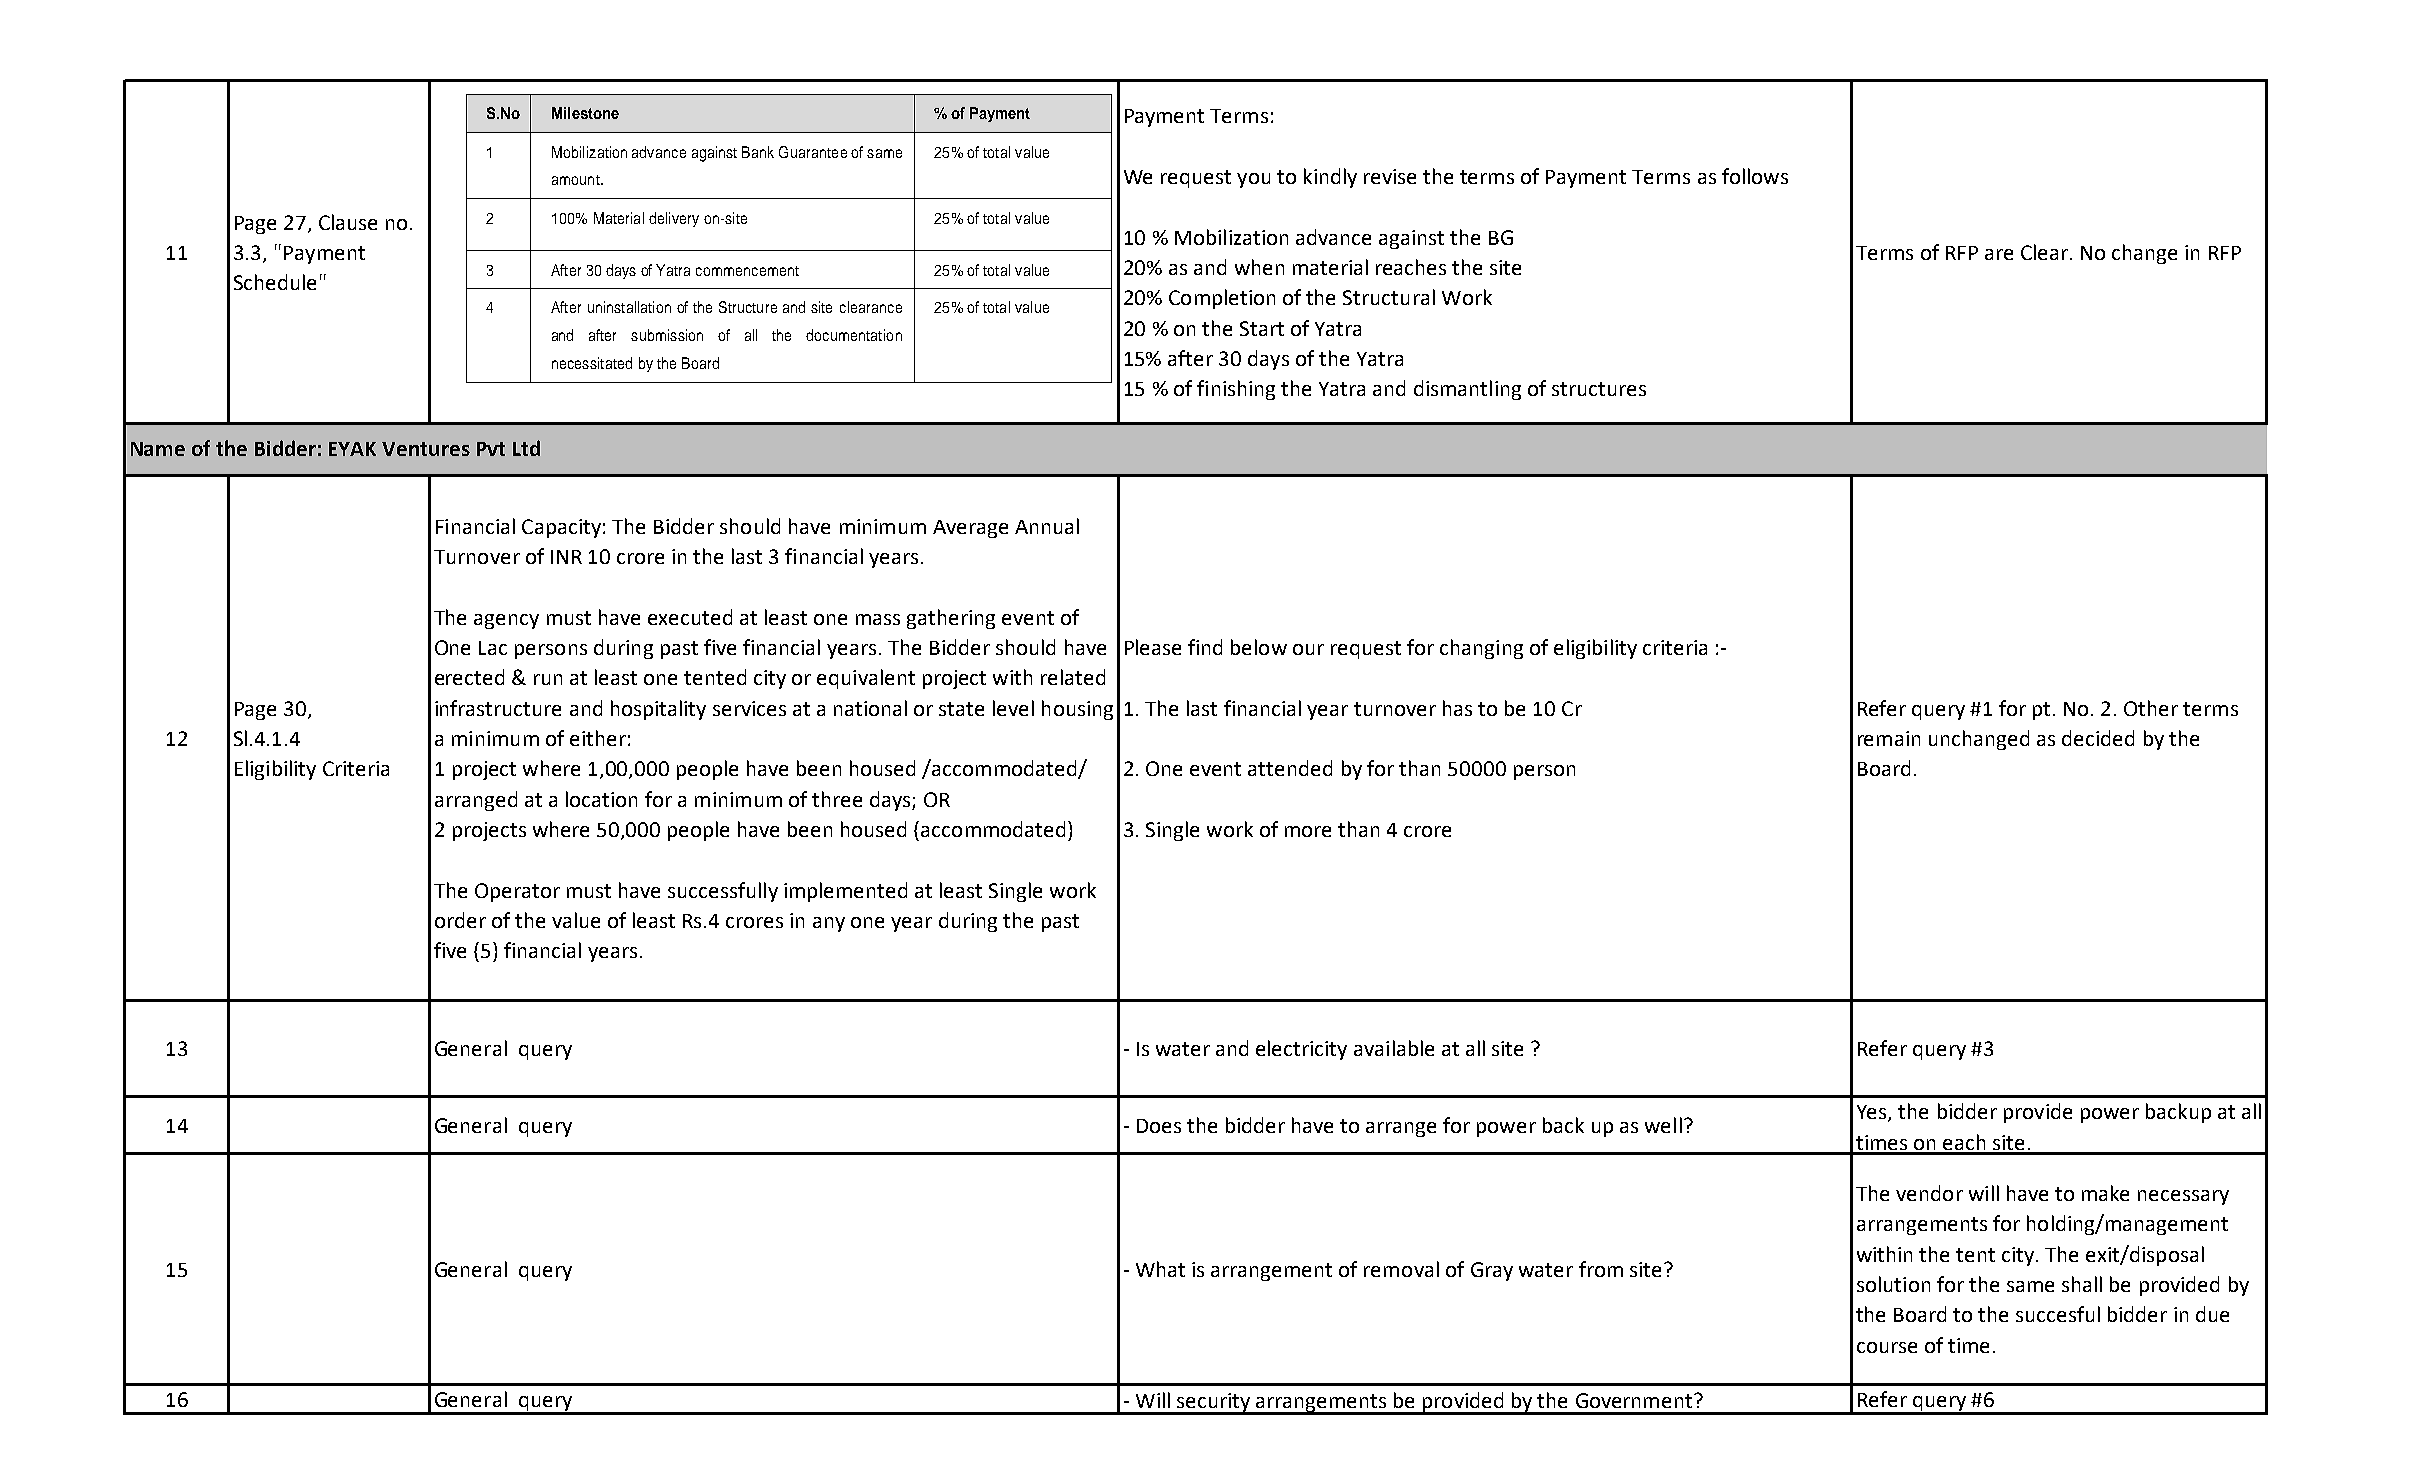  Describe the element at coordinates (1889, 738) in the document. I see `remain` at that location.
